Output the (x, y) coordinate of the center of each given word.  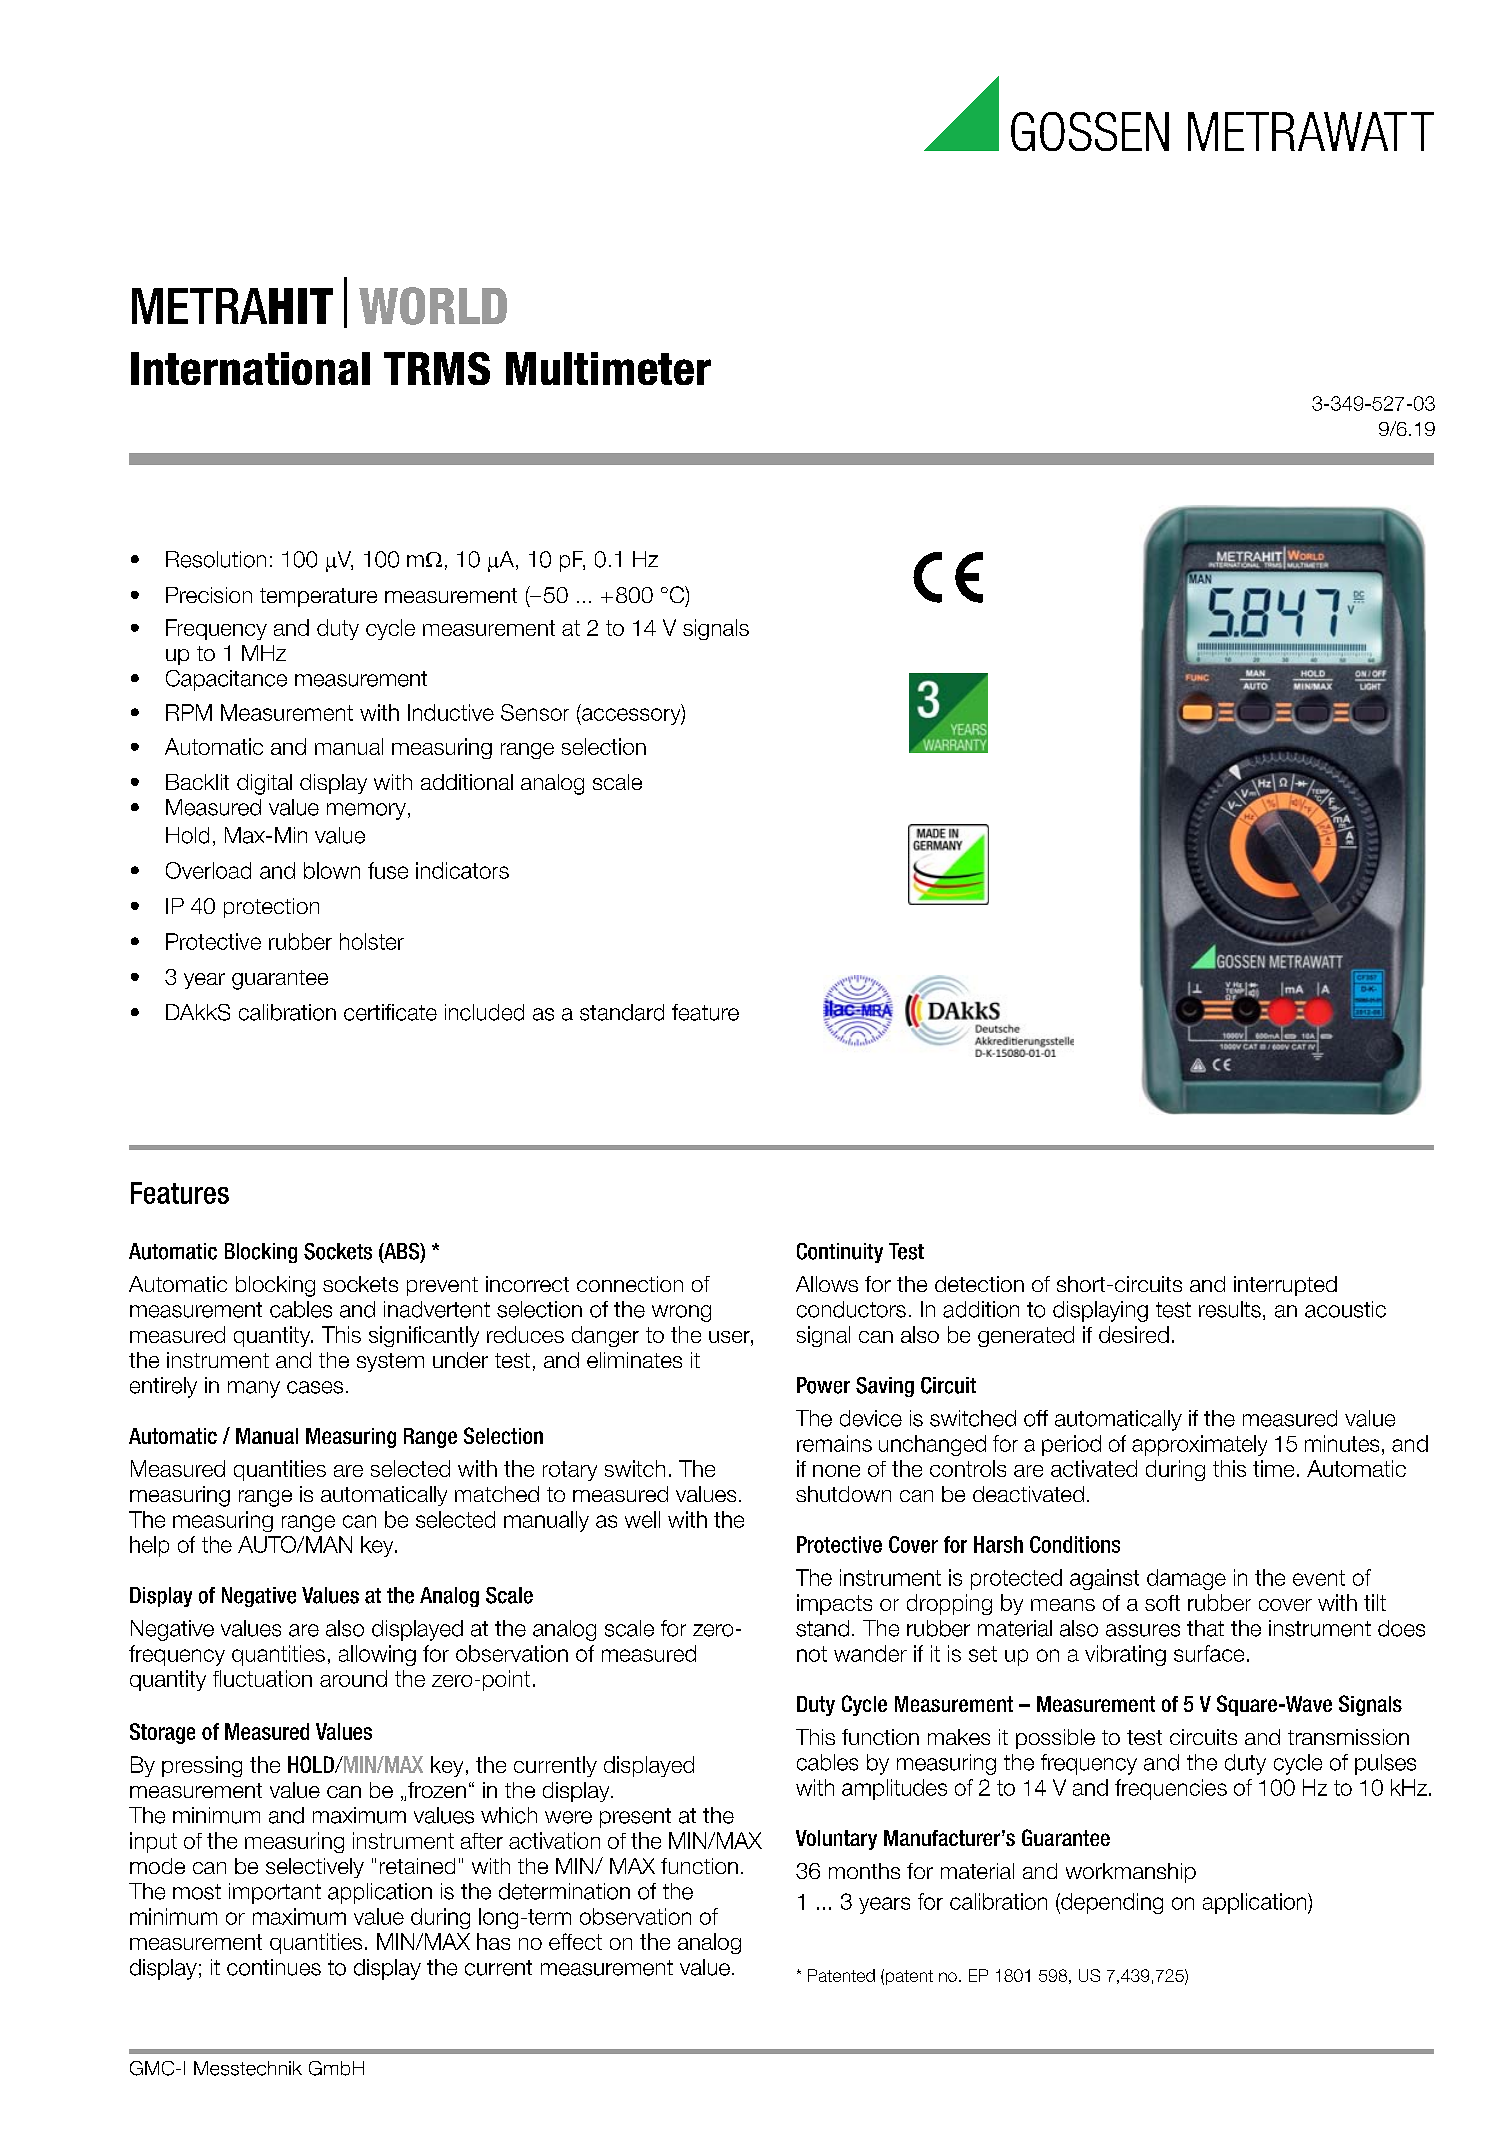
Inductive (451, 712)
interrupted (1285, 1286)
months (864, 1871)
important (275, 1893)
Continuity (840, 1253)
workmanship (1131, 1873)
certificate (390, 1012)
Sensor (535, 712)
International (250, 368)
